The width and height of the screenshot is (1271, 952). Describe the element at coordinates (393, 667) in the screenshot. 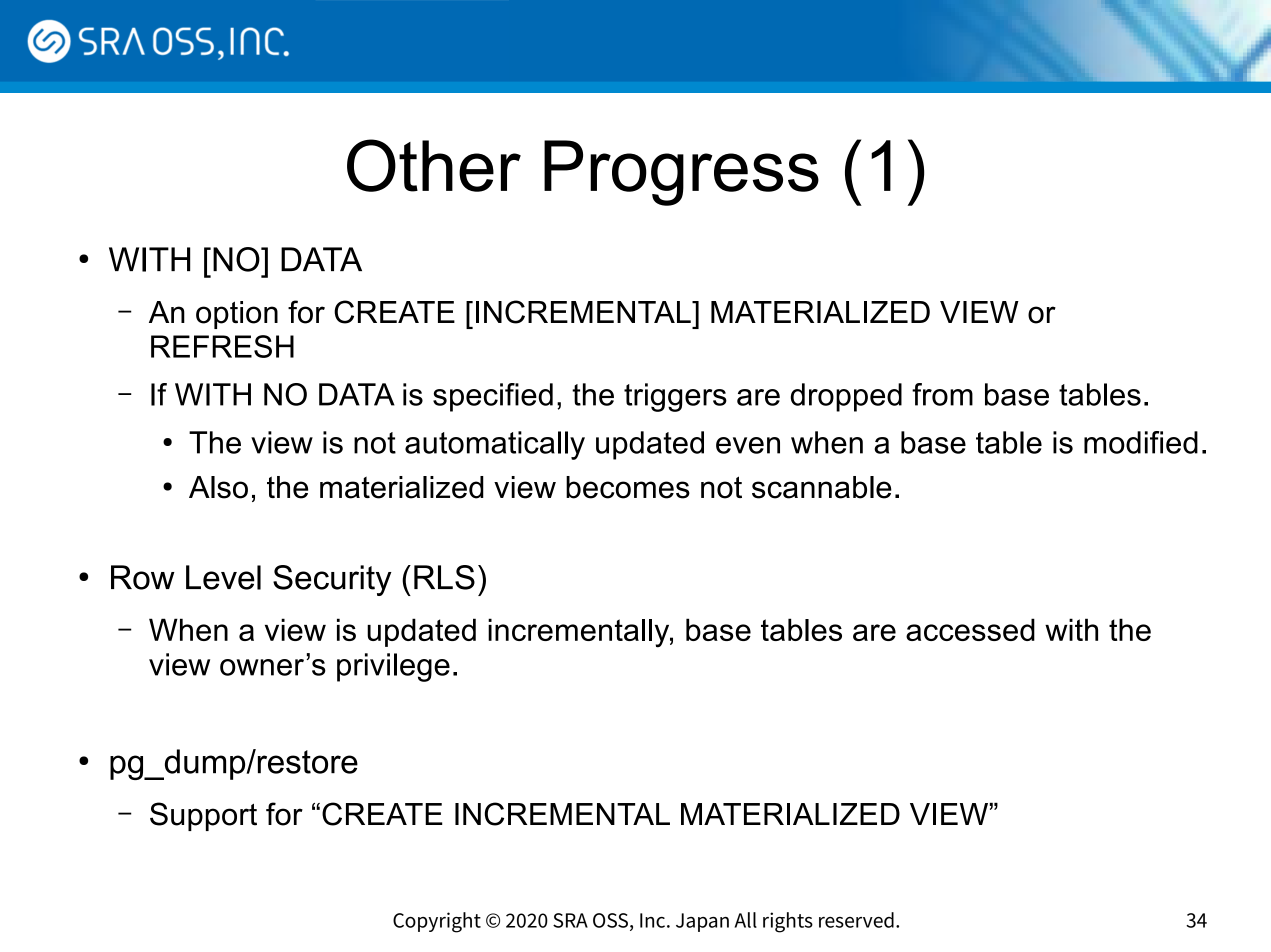

I see `privilege` at that location.
